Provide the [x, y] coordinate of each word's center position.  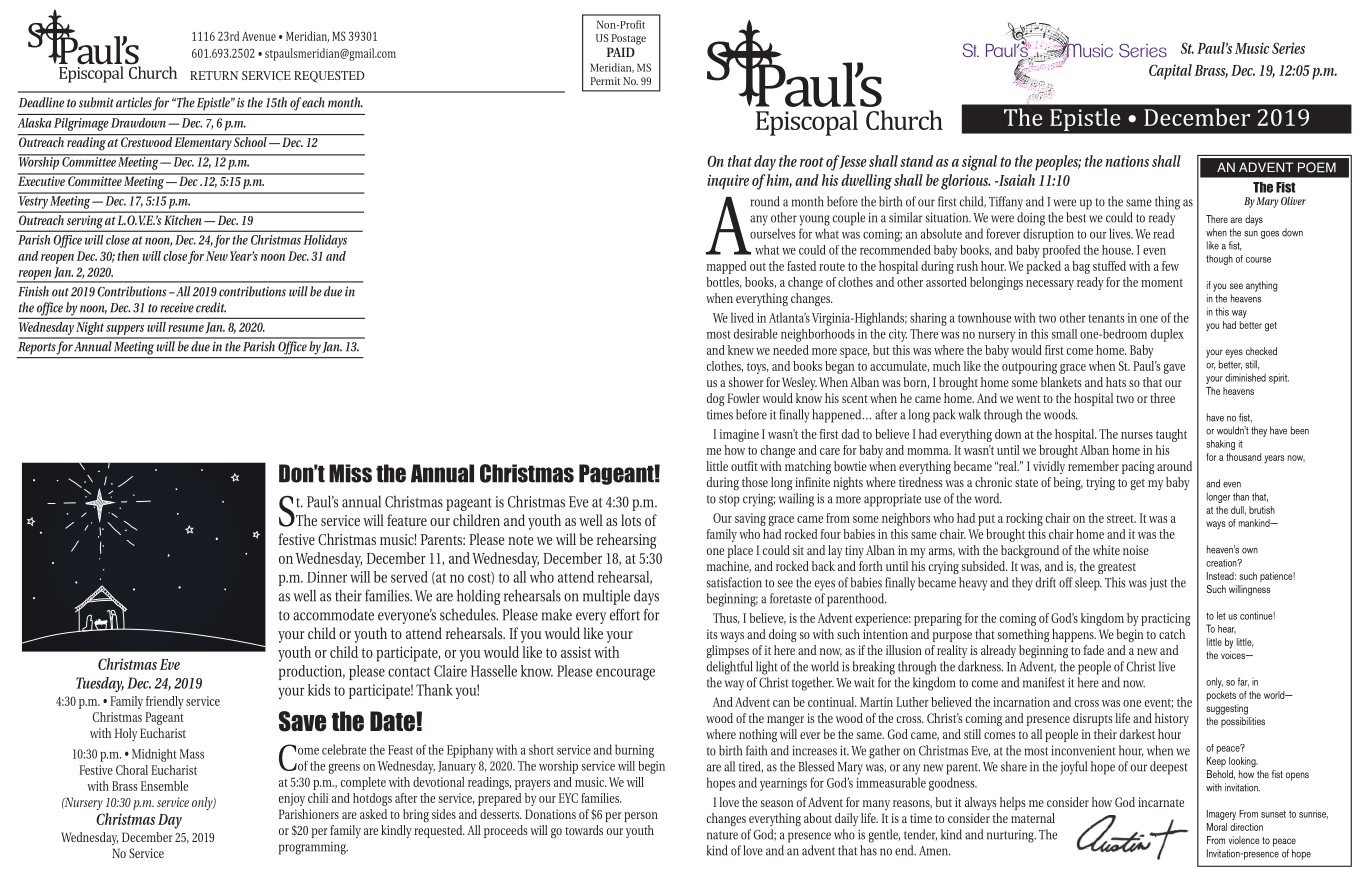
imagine [739, 435]
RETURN [214, 75]
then [128, 256]
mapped [727, 267]
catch [1172, 634]
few [1170, 266]
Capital [1170, 72]
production [312, 672]
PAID [621, 52]
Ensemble [164, 786]
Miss [350, 473]
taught [1171, 435]
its [712, 634]
